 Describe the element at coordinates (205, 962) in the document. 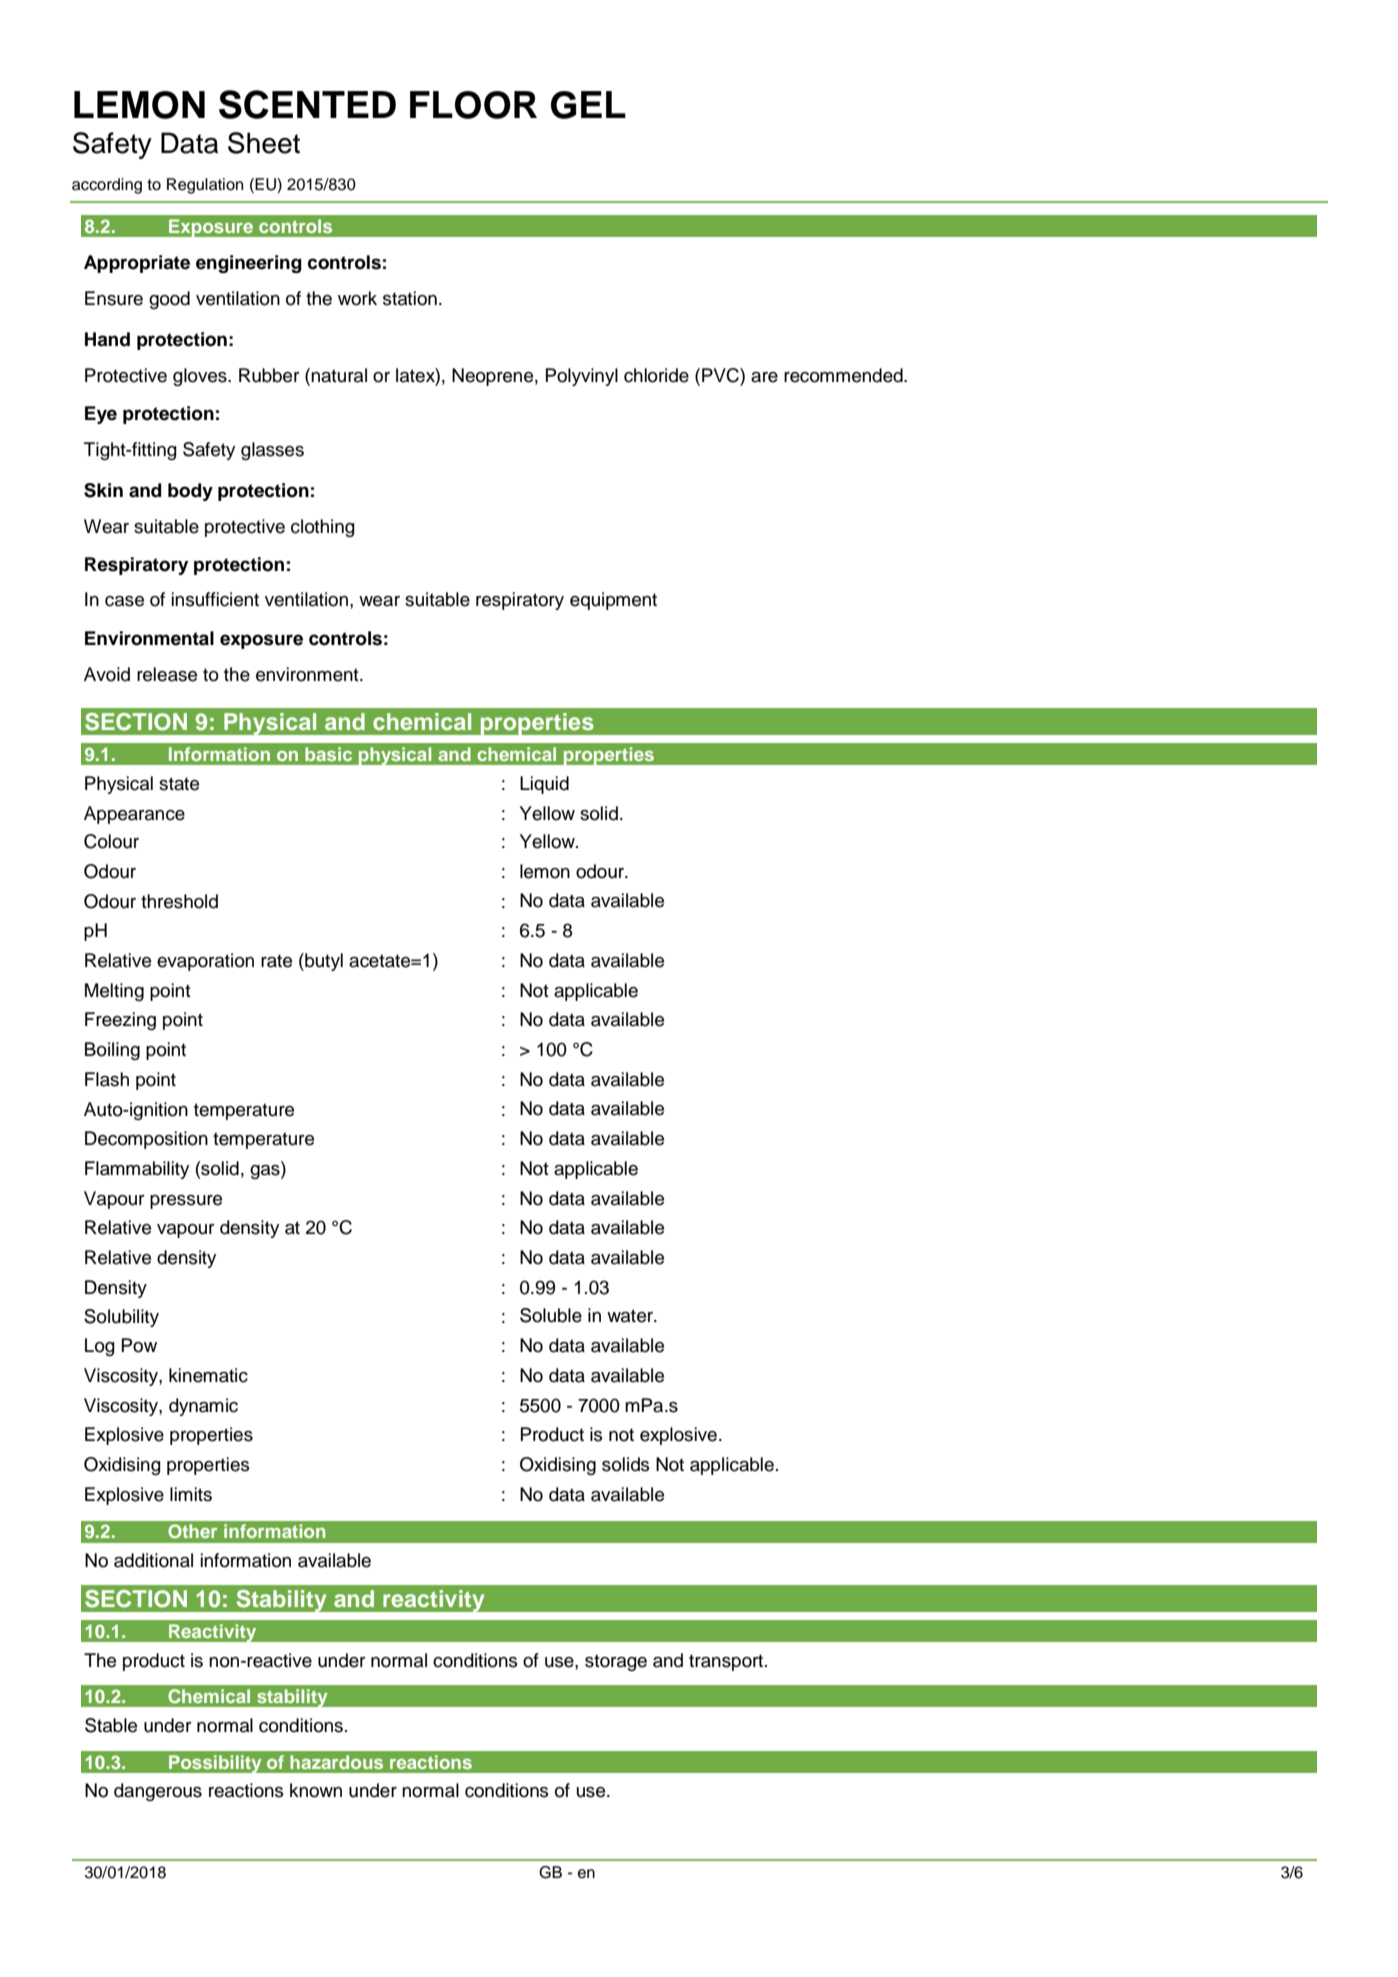

I see `evaporation` at that location.
